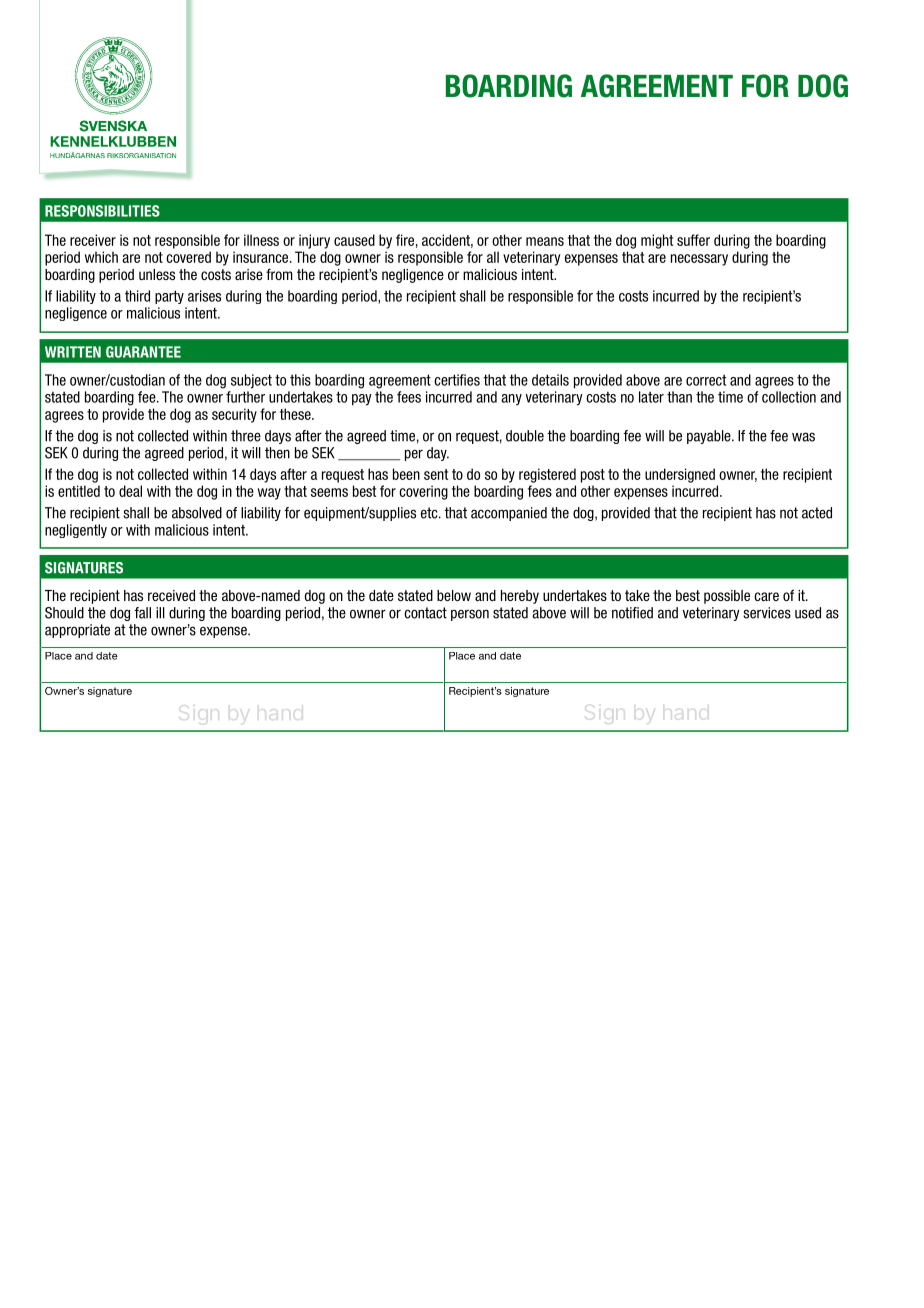 This screenshot has width=924, height=1308. What do you see at coordinates (142, 613) in the screenshot?
I see `fall` at bounding box center [142, 613].
